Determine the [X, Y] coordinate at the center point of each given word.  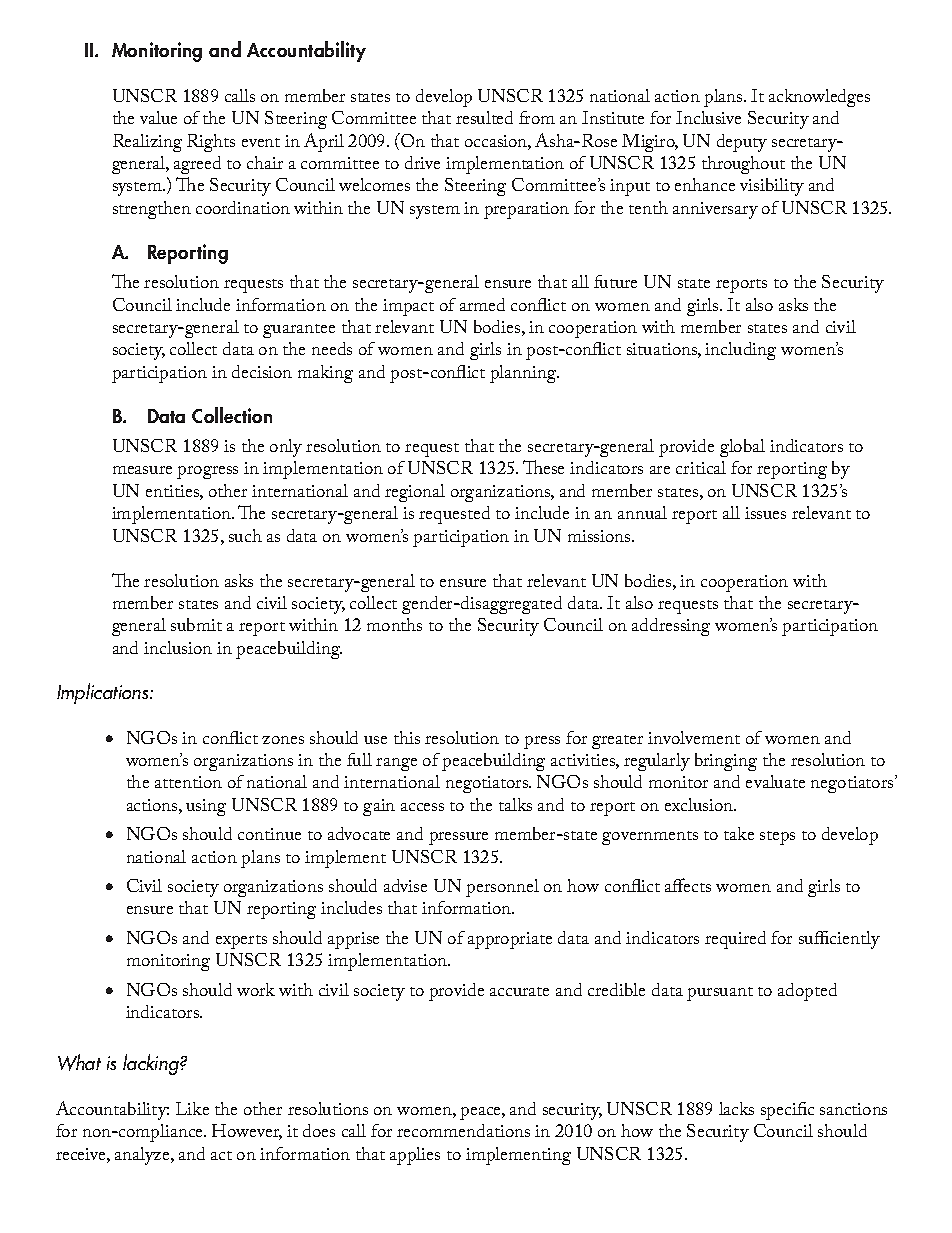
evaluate [775, 781]
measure [142, 470]
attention [188, 782]
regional [415, 493]
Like [192, 1108]
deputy [742, 143]
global [742, 448]
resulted [484, 117]
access [422, 807]
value [158, 117]
